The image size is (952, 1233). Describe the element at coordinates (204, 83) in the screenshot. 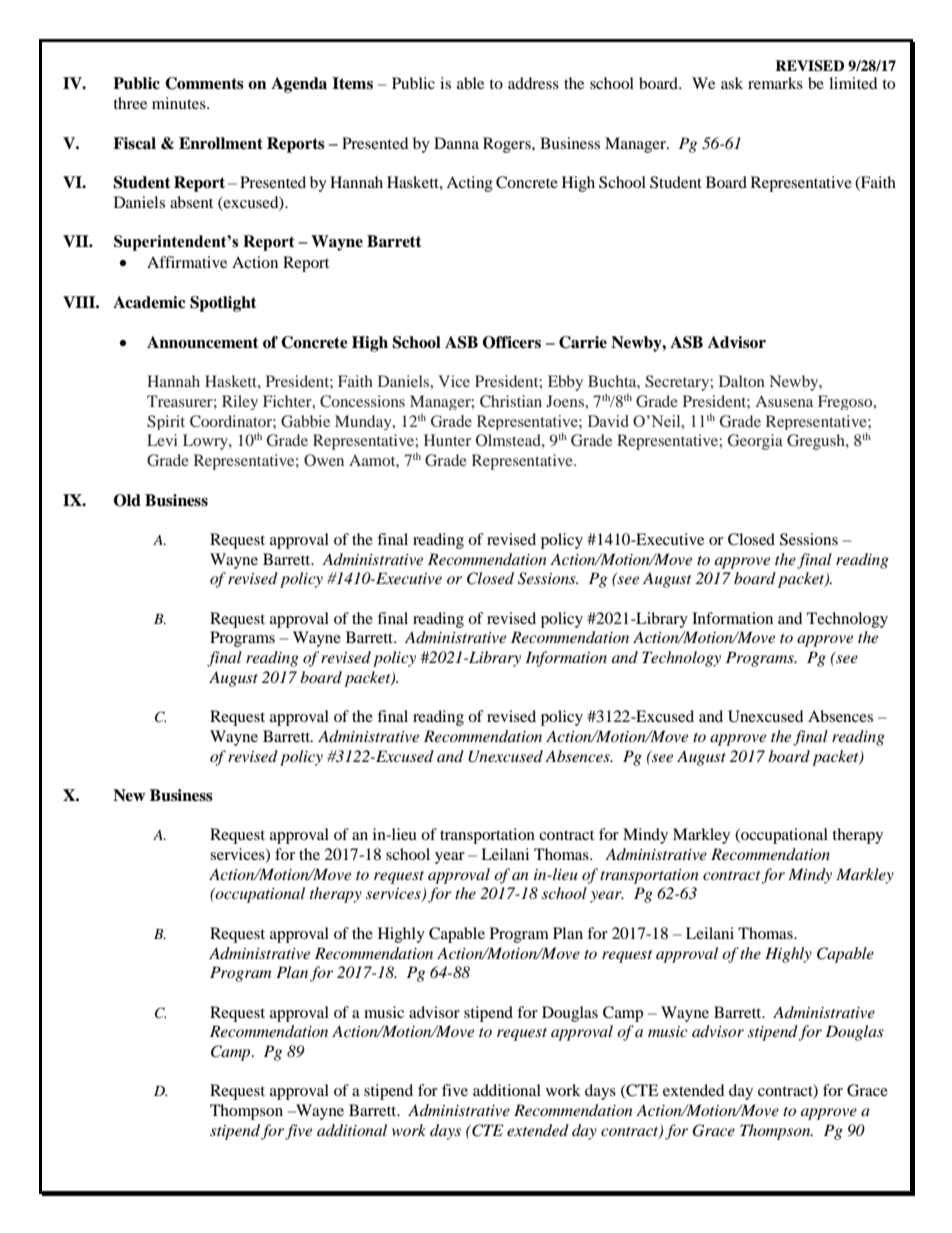

I see `Comments` at that location.
